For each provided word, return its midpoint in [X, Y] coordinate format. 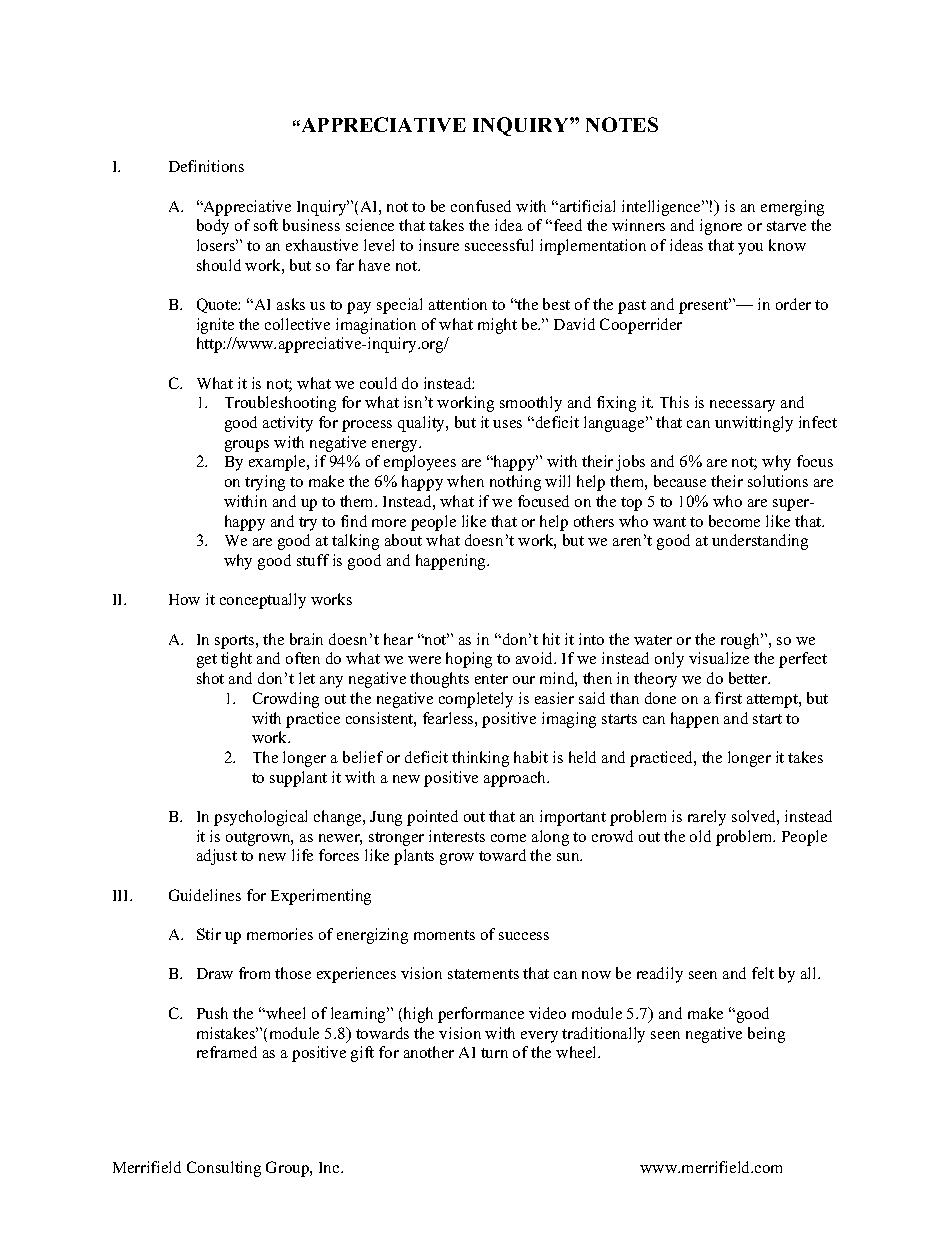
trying [265, 483]
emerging [792, 208]
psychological [260, 818]
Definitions [206, 166]
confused [481, 206]
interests [457, 836]
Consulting [224, 1169]
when [465, 481]
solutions [778, 481]
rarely [707, 818]
